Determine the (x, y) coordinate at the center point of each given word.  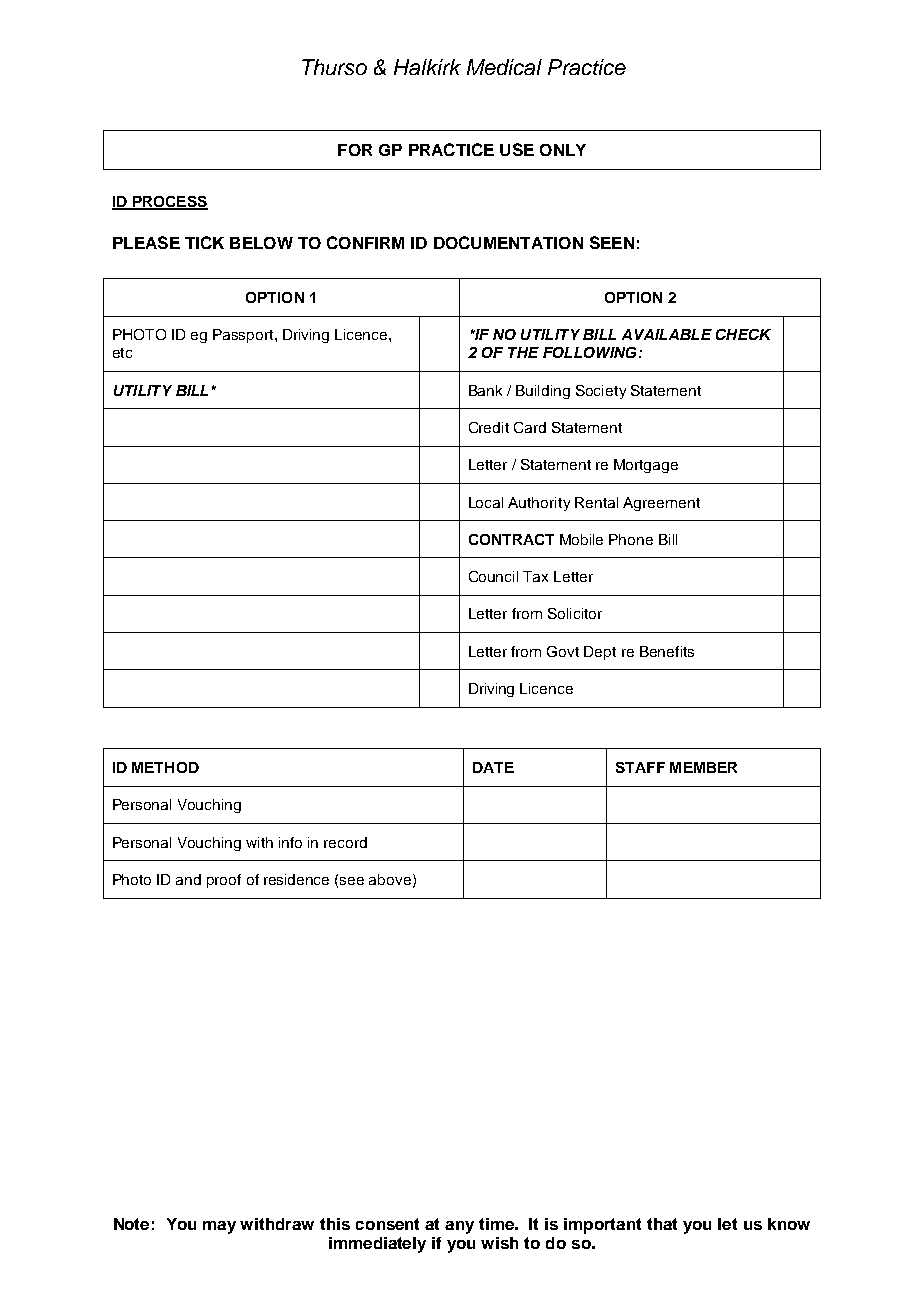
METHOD (165, 767)
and (188, 879)
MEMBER (703, 767)
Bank (485, 390)
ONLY (563, 150)
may (219, 1227)
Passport (244, 336)
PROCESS (169, 202)
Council (493, 576)
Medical (504, 67)
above (390, 879)
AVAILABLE (667, 334)
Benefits (667, 651)
